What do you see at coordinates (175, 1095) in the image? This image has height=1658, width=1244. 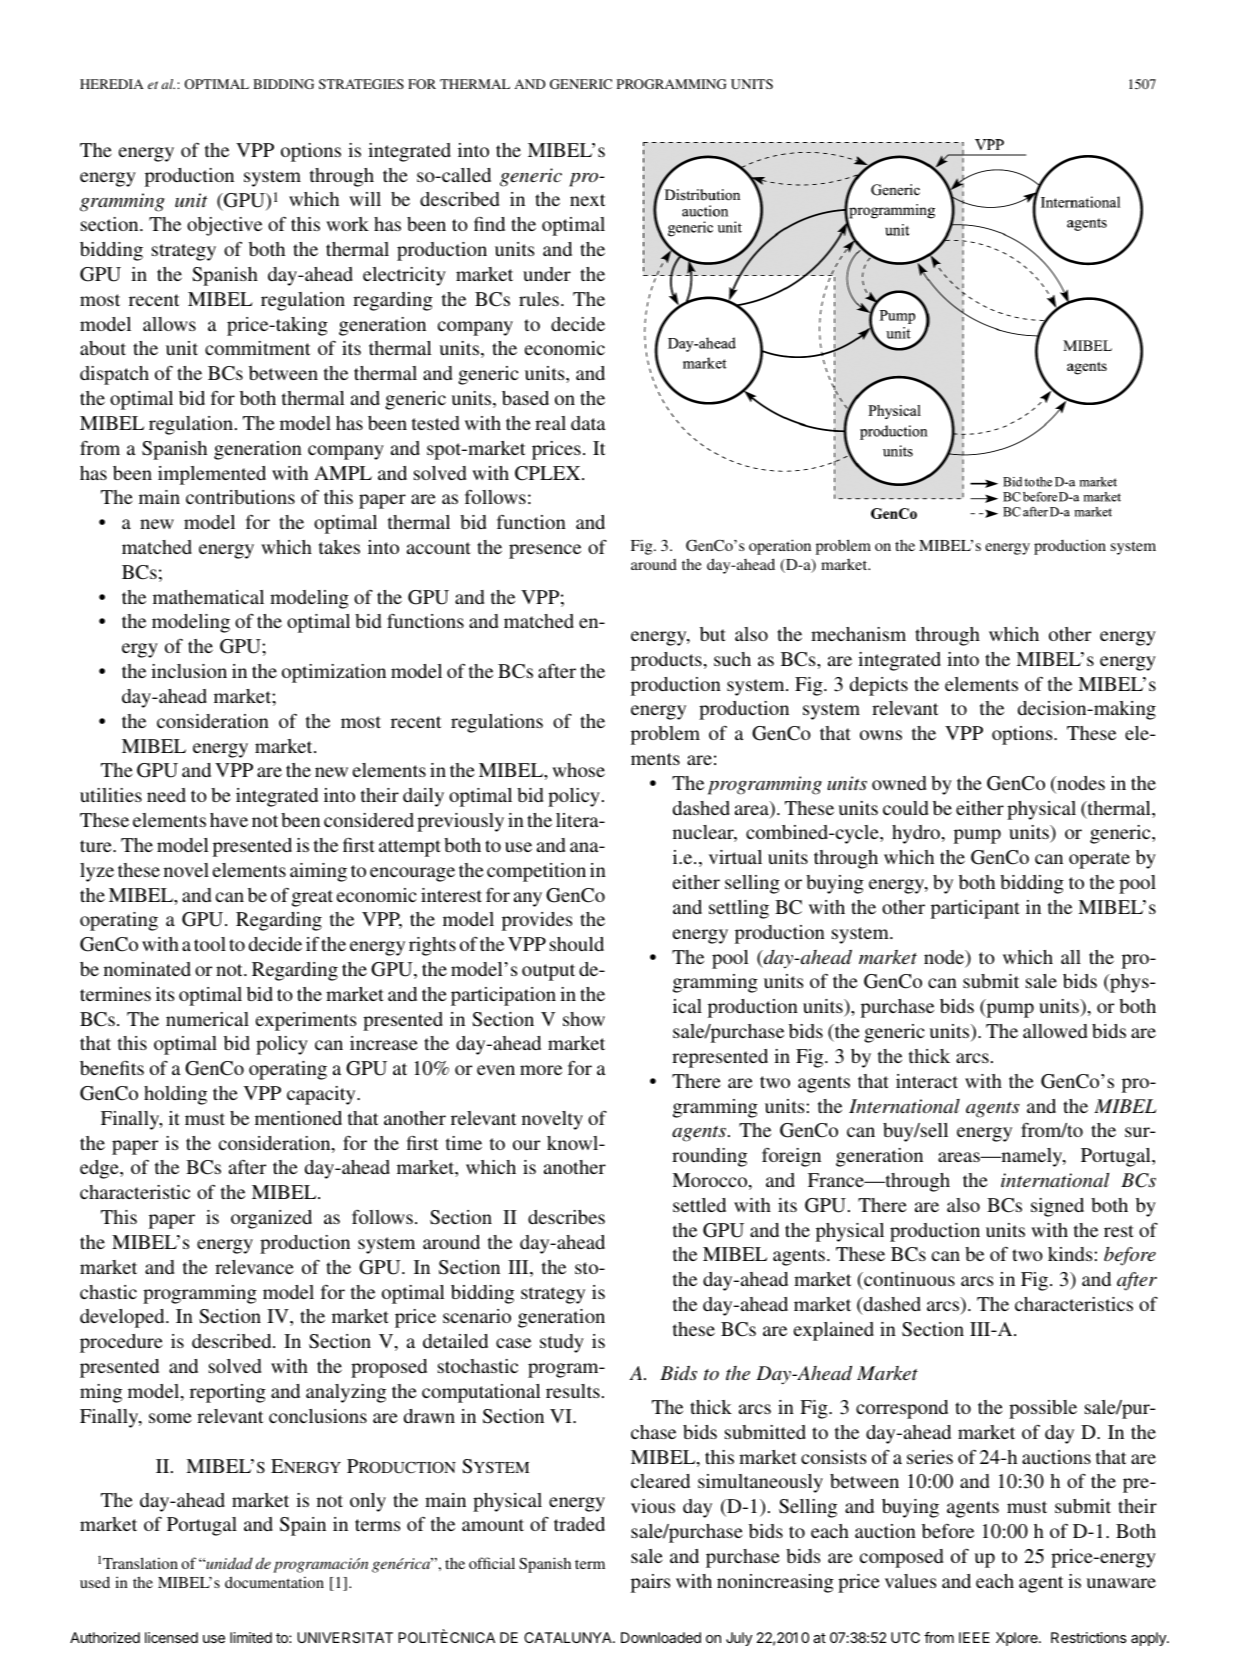 I see `holding` at bounding box center [175, 1095].
